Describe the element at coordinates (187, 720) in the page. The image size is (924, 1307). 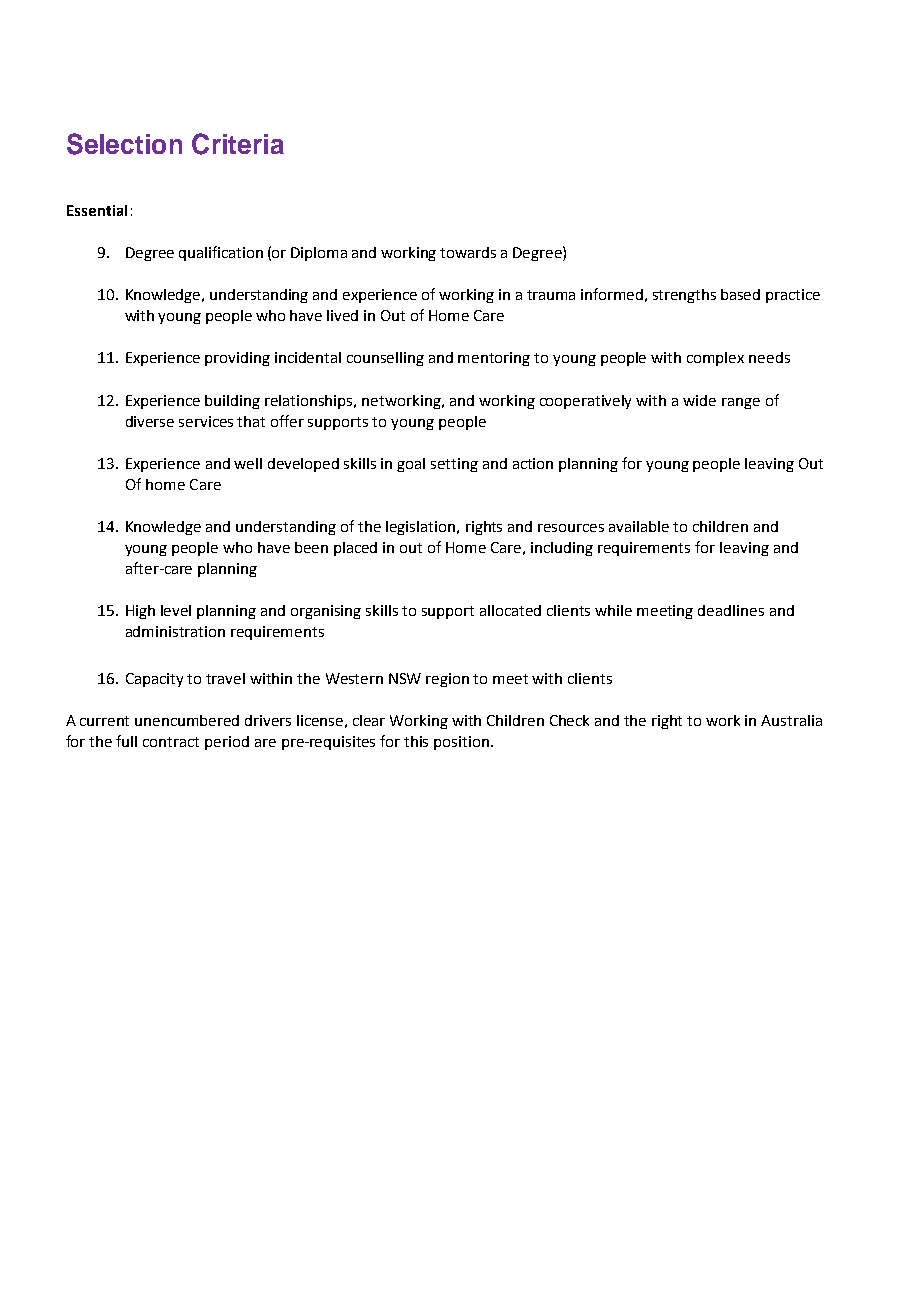
I see `unencumbered` at that location.
